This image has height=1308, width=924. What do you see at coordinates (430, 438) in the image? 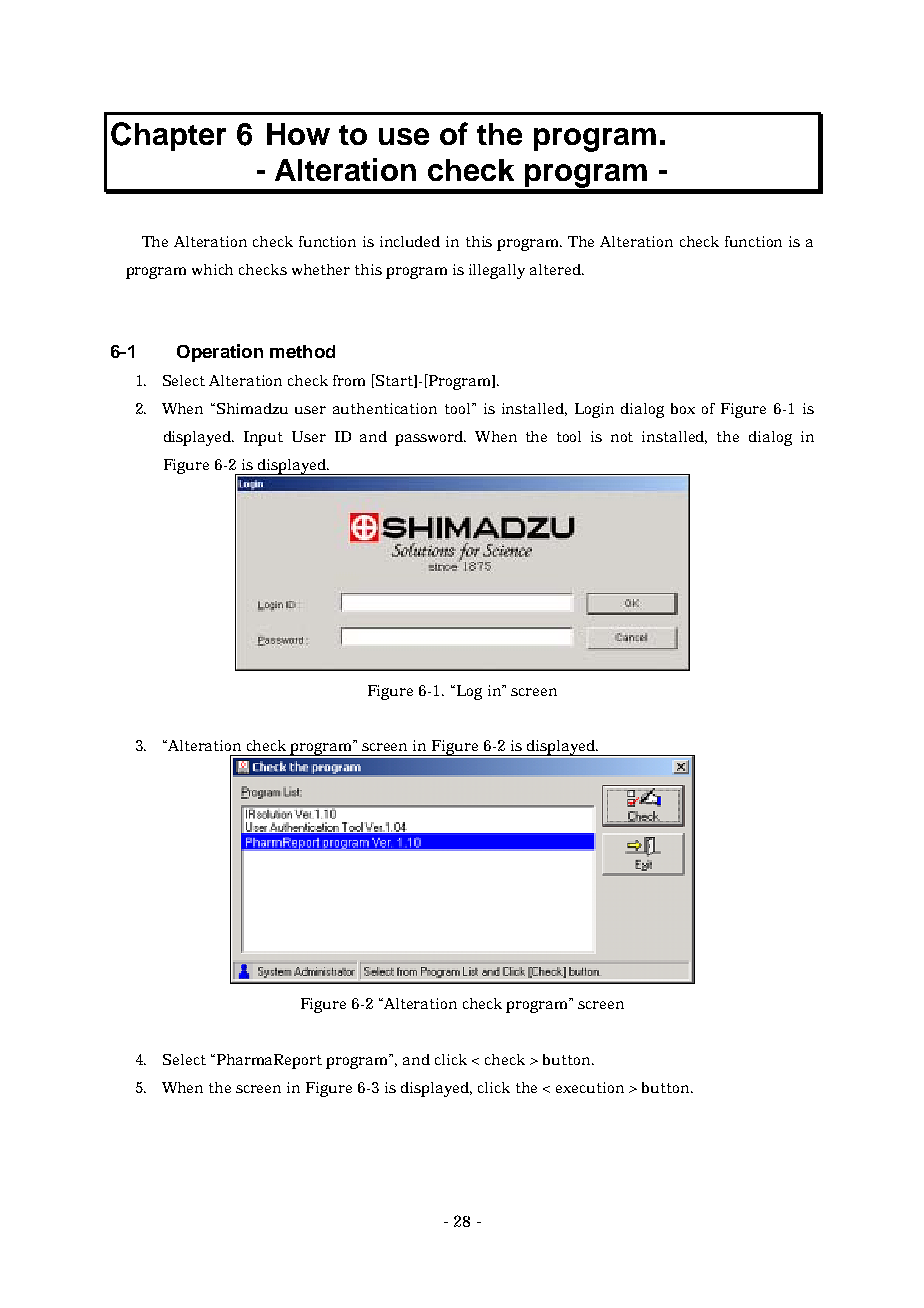
I see `password` at bounding box center [430, 438].
